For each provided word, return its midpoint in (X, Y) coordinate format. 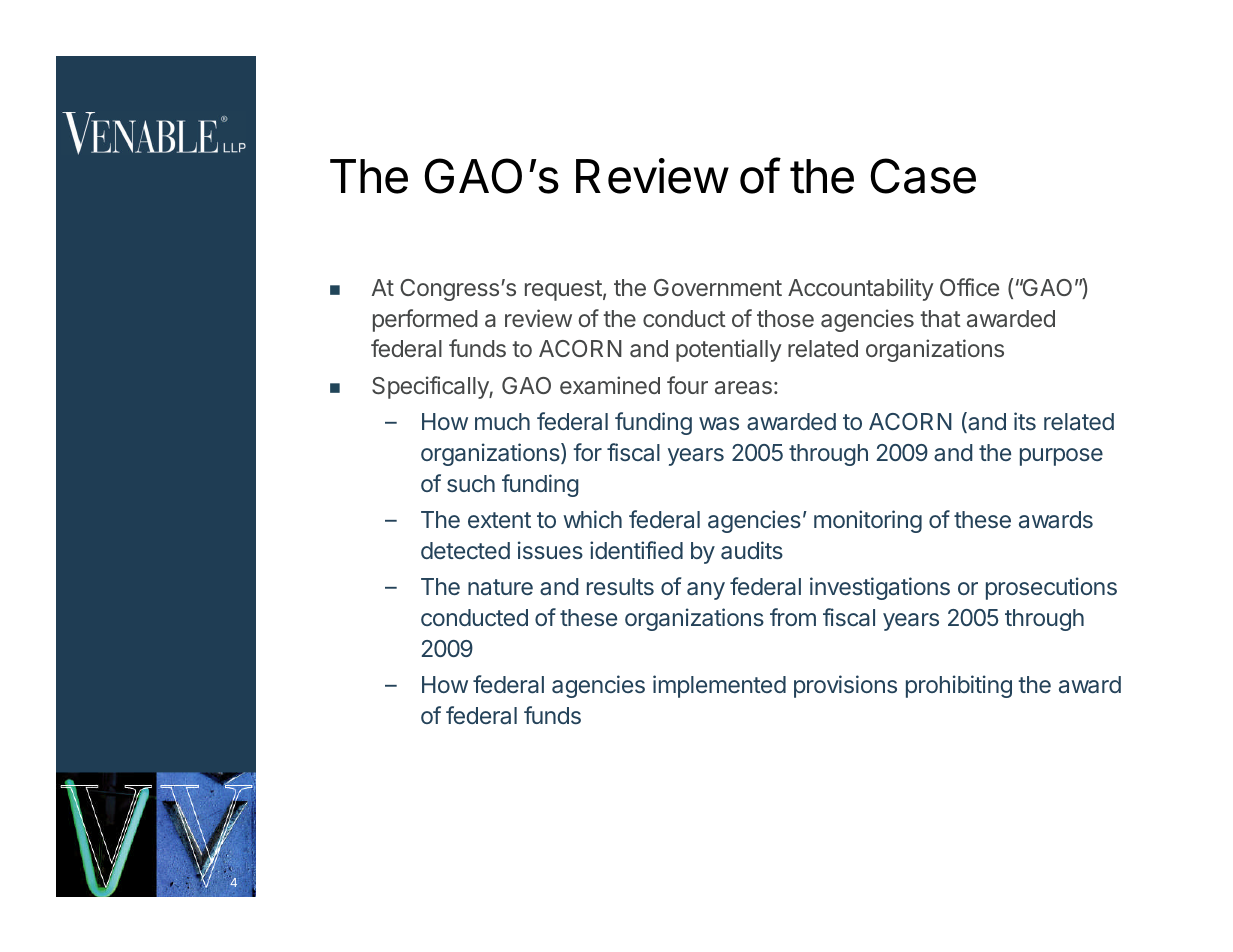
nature (500, 587)
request (563, 290)
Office (969, 287)
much (502, 421)
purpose (1061, 457)
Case (923, 176)
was (719, 424)
